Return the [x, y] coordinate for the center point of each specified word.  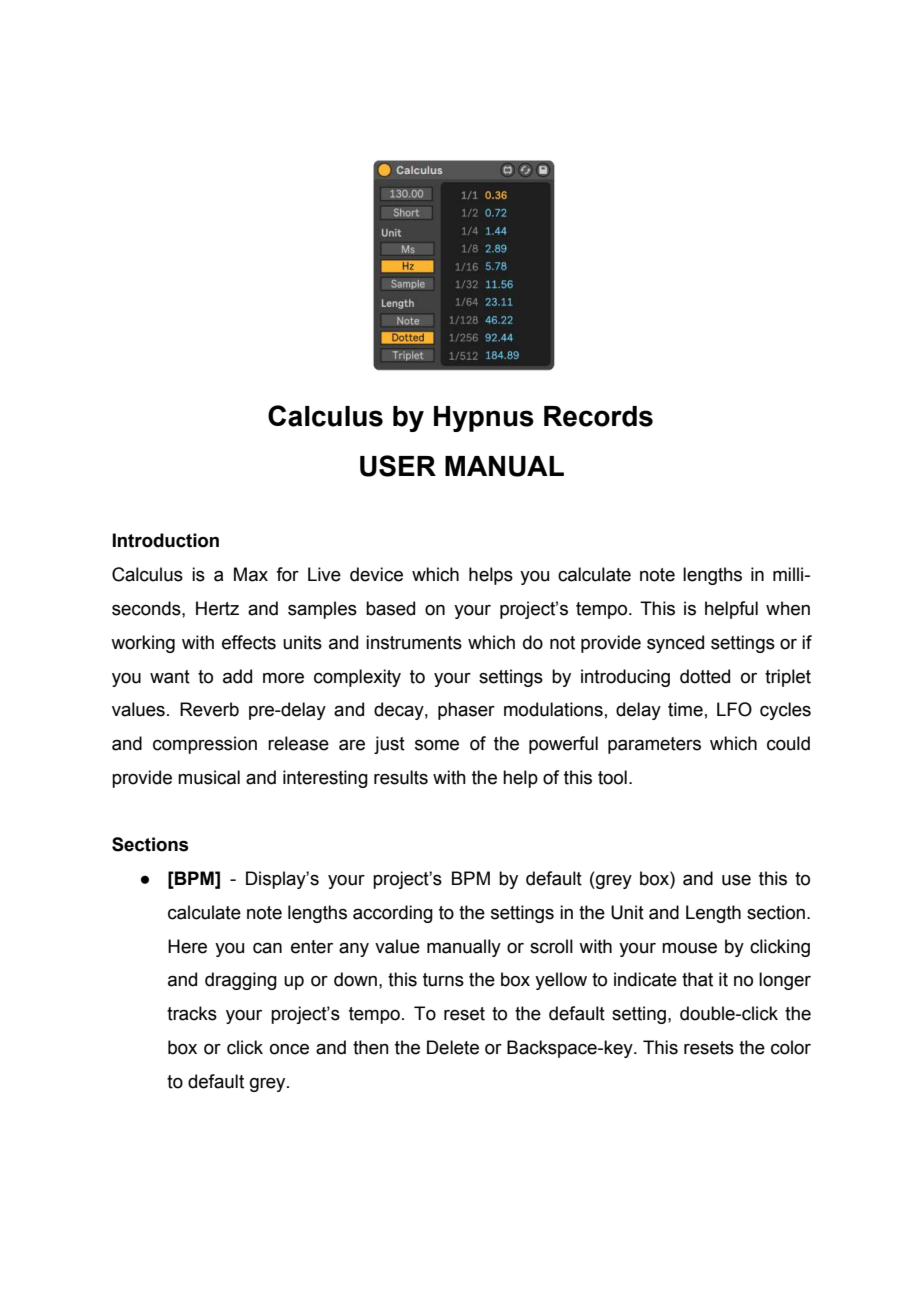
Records [598, 416]
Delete [453, 1047]
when [788, 608]
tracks [192, 1013]
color [791, 1047]
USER [398, 466]
